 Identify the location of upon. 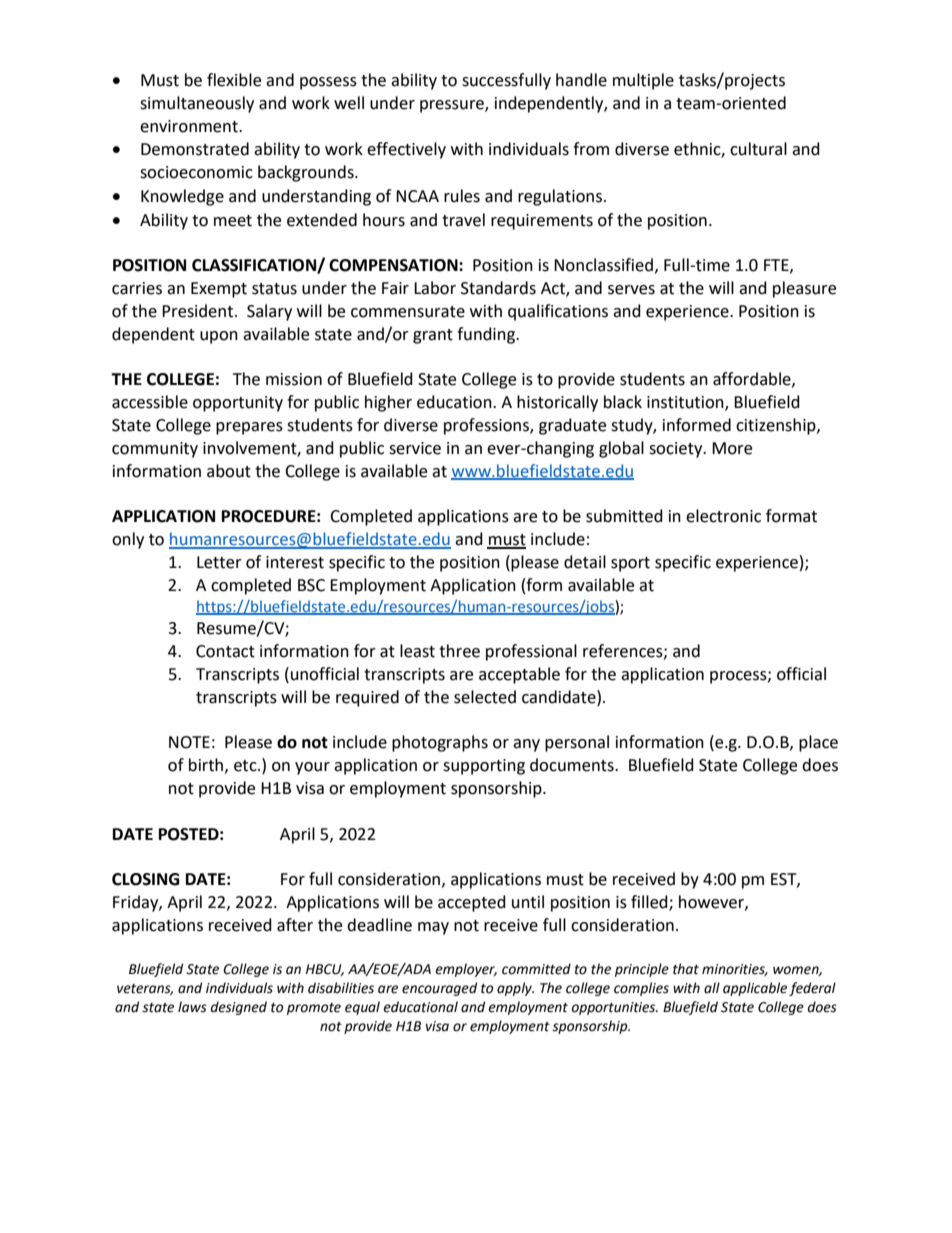
(219, 337).
